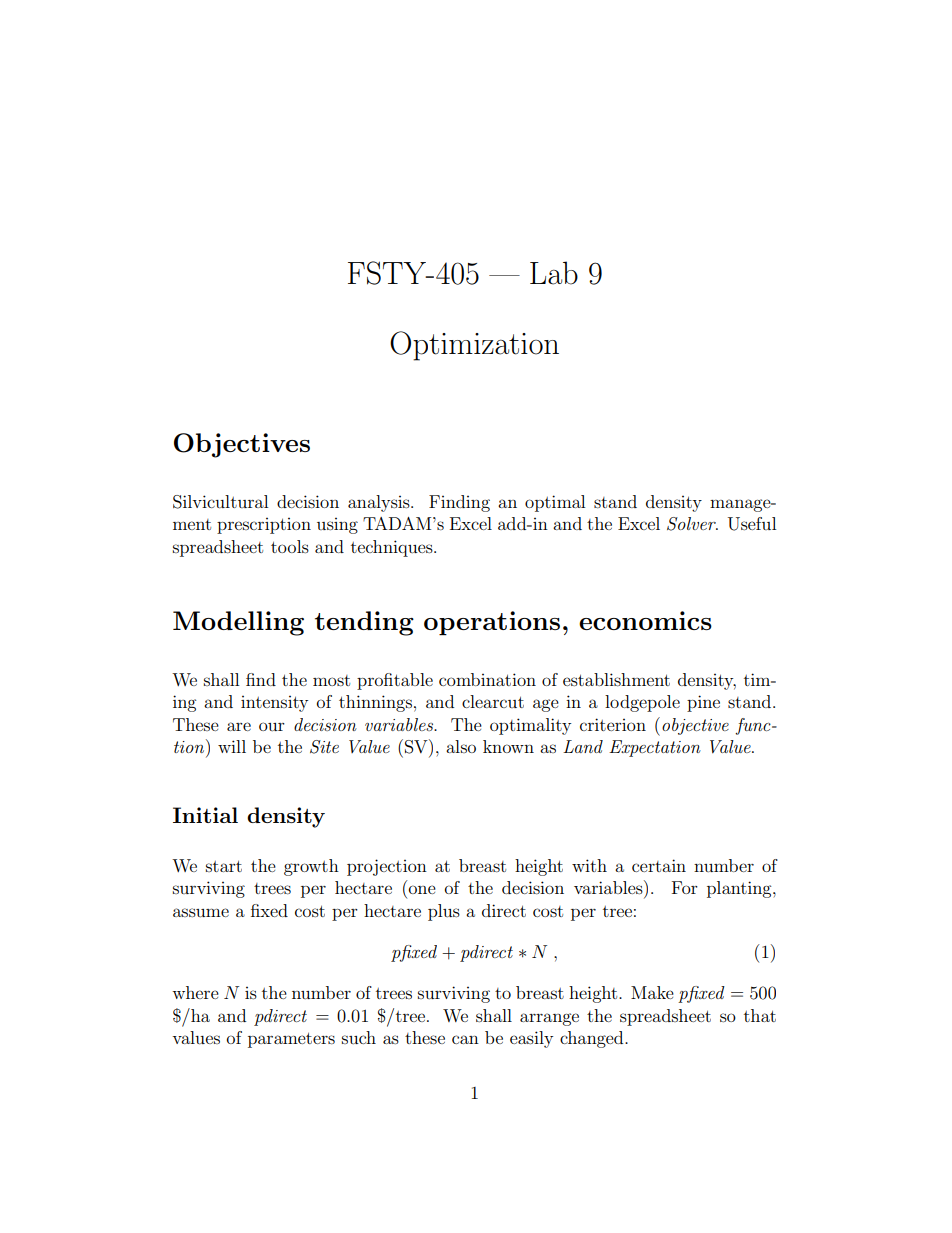 This screenshot has height=1233, width=952. Describe the element at coordinates (554, 273) in the screenshot. I see `Lab` at that location.
